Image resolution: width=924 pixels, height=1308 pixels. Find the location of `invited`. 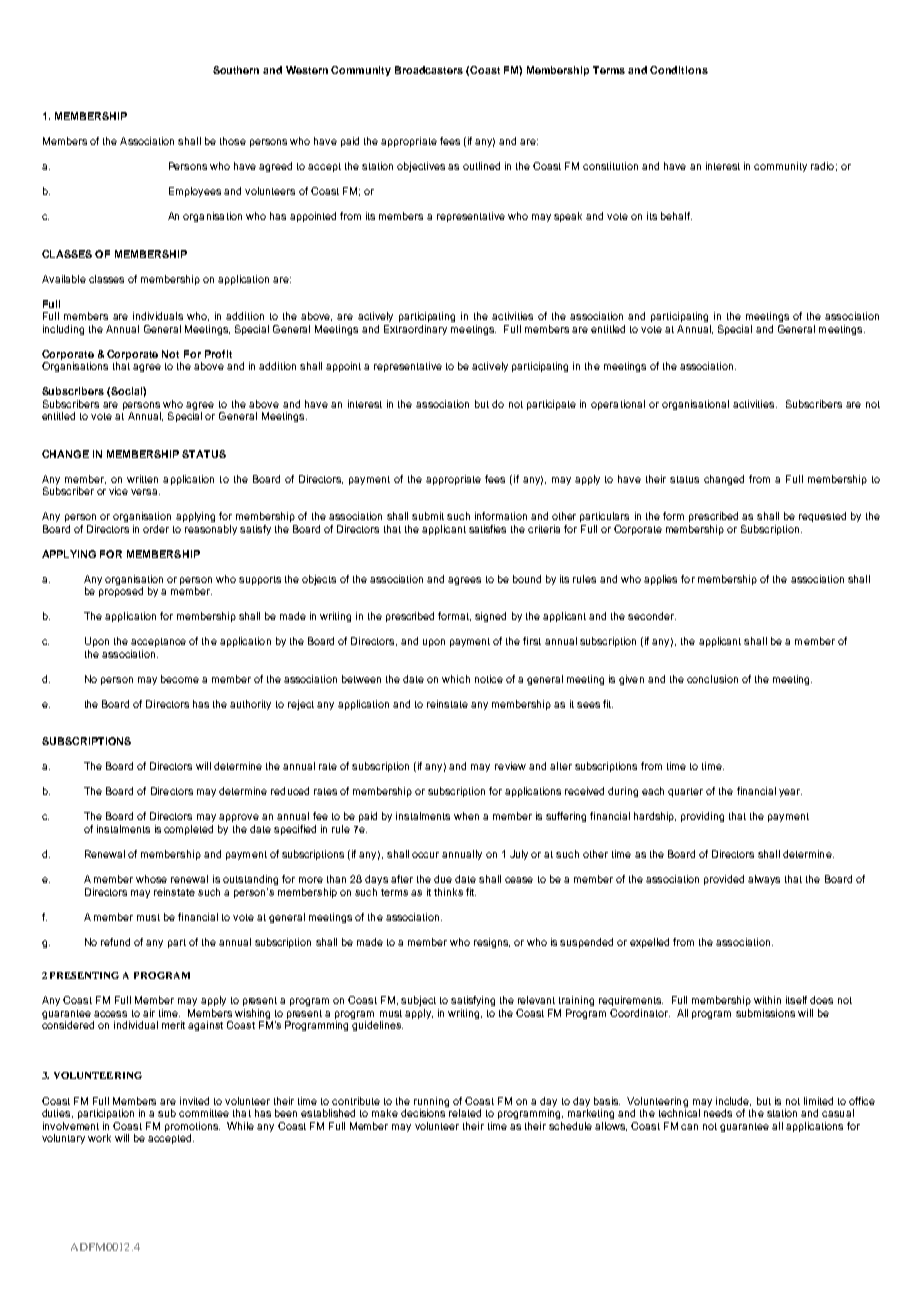

invited is located at coordinates (194, 1101).
